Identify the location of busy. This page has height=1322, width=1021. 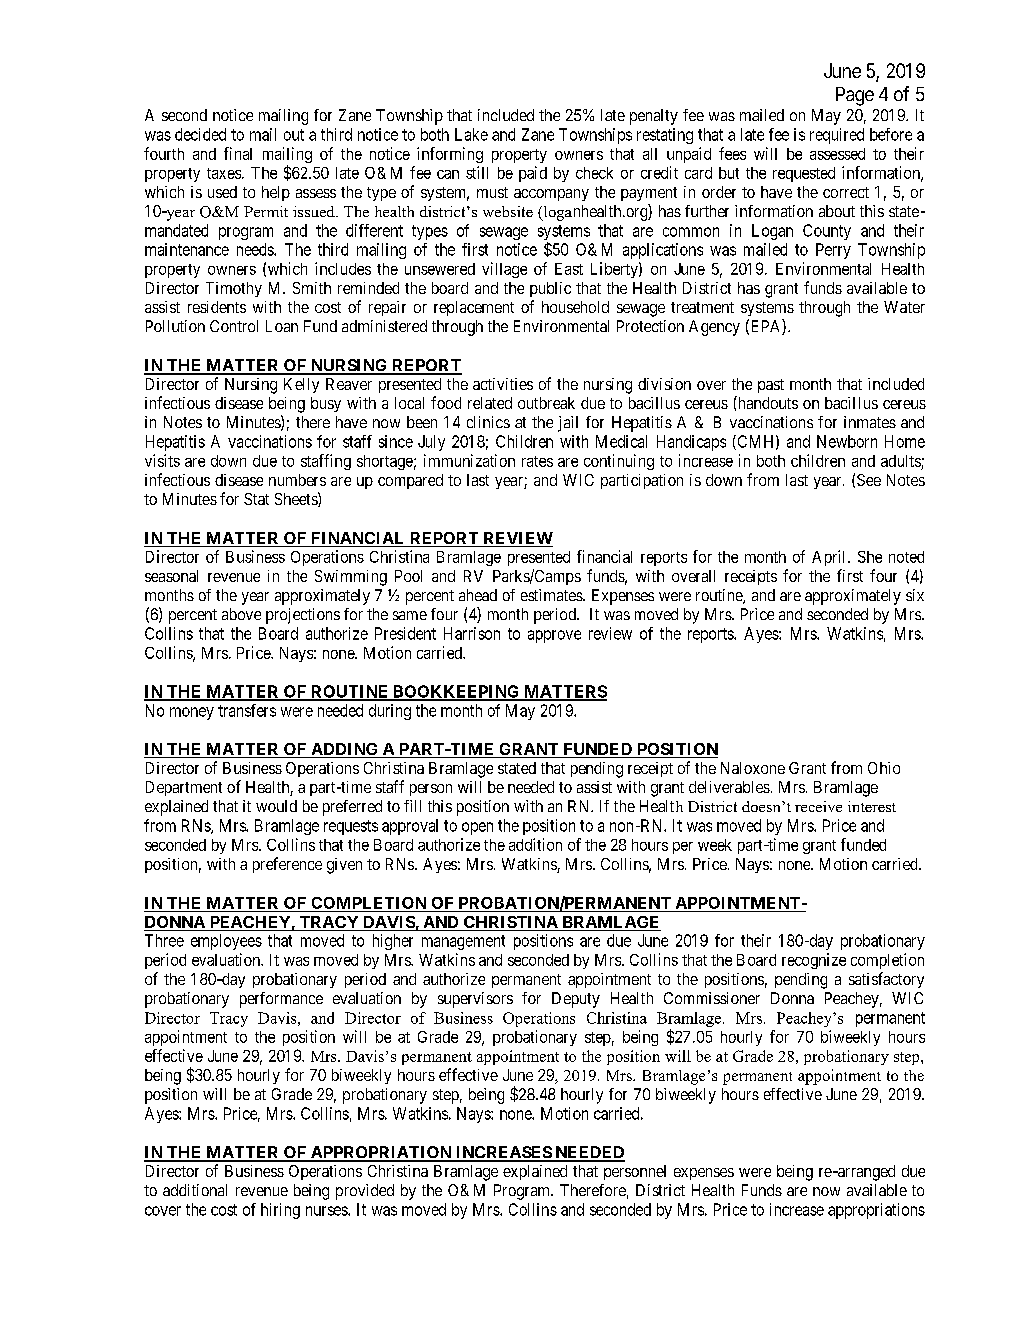
(326, 404).
